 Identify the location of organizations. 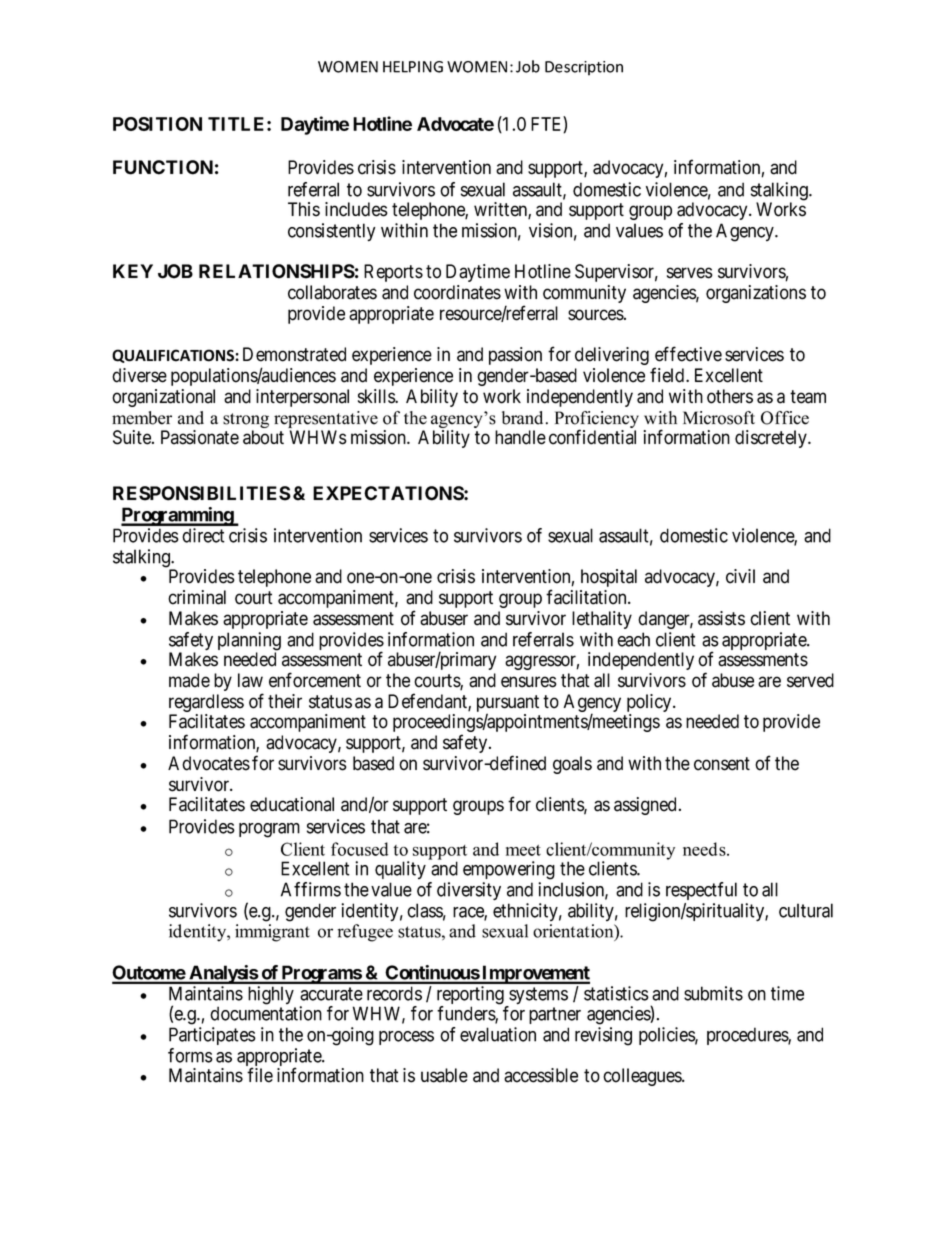
(756, 294).
